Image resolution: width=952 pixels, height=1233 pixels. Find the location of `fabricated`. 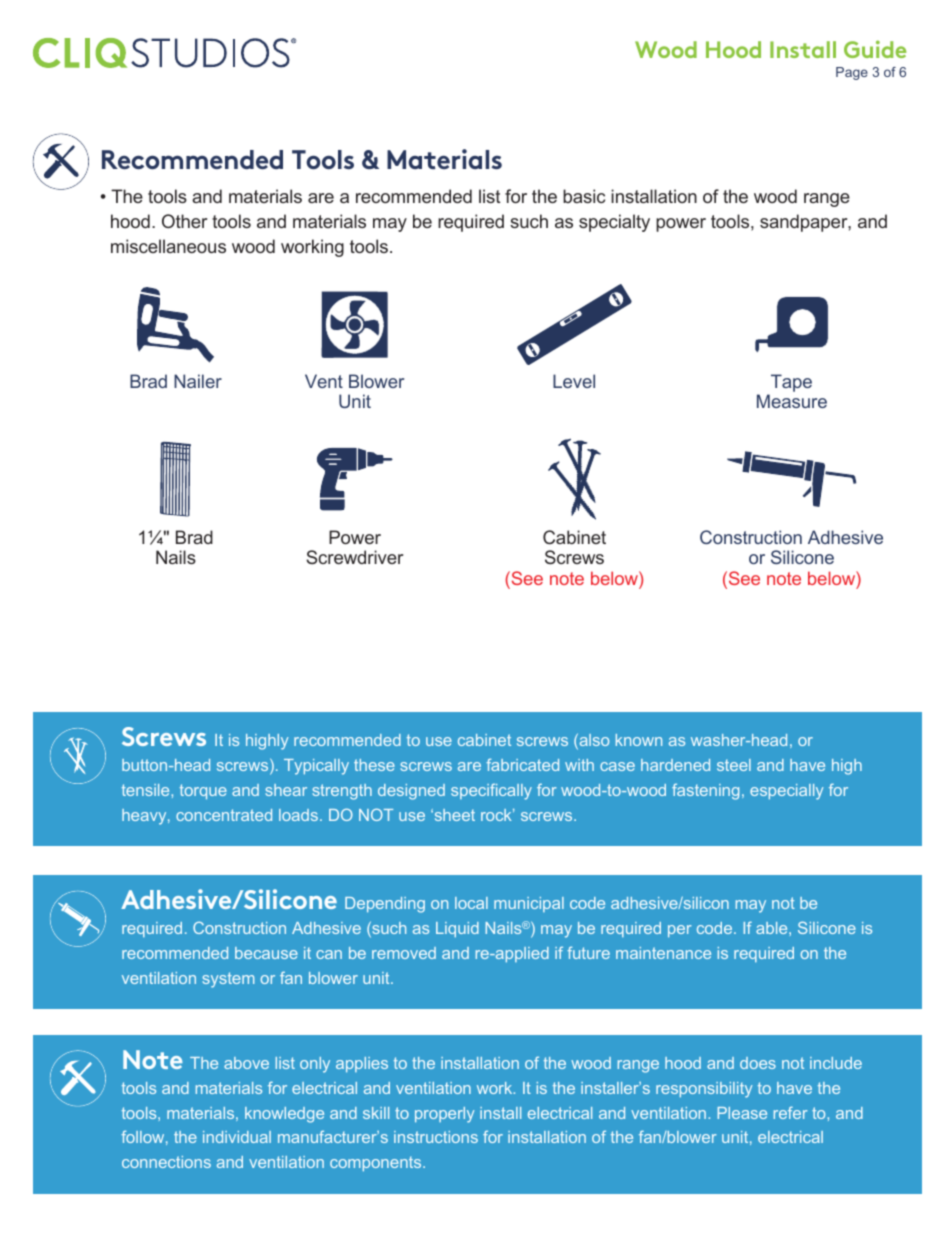

fabricated is located at coordinates (522, 764).
